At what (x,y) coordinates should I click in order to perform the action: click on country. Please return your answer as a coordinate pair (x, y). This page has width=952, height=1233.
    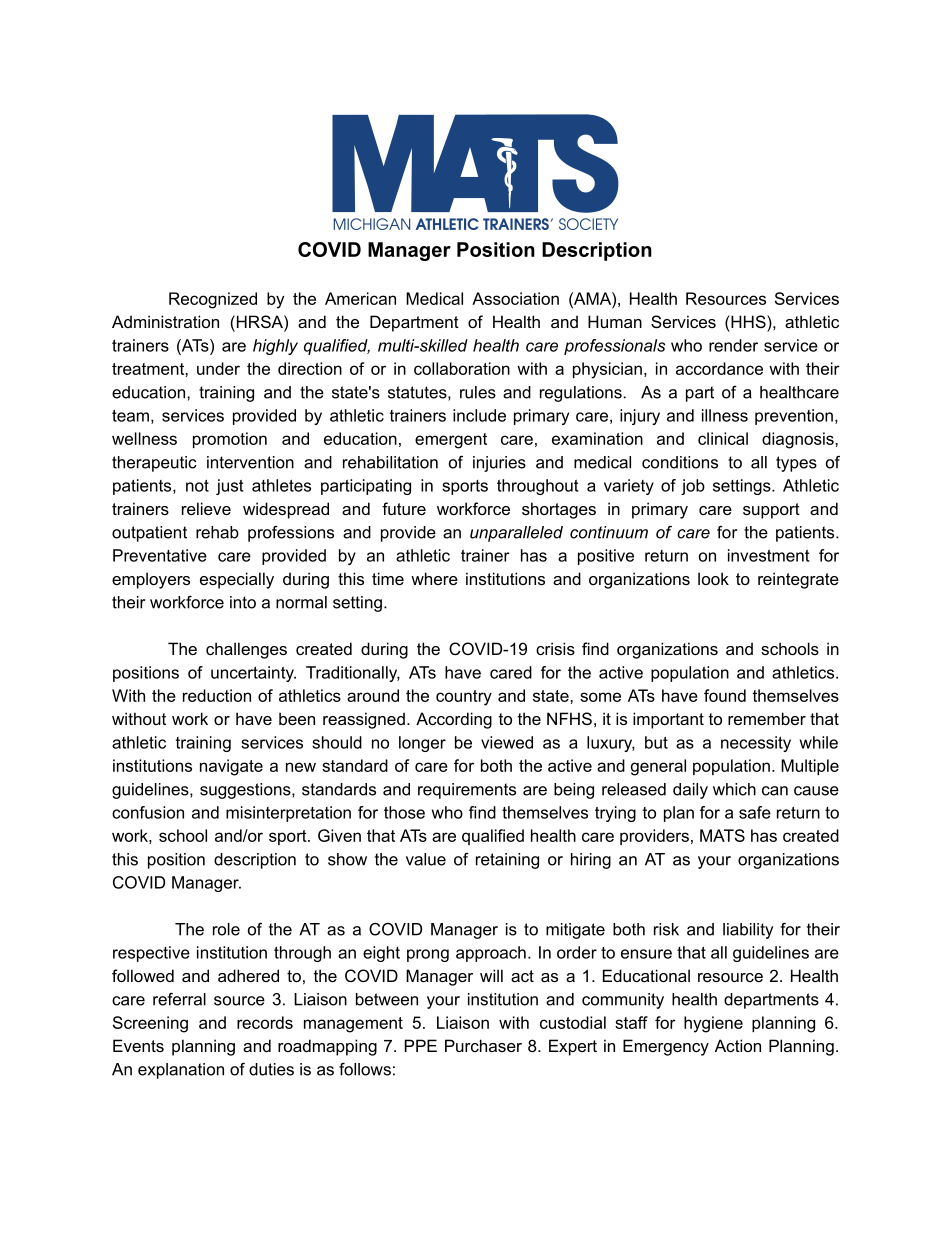
    Looking at the image, I should click on (464, 698).
